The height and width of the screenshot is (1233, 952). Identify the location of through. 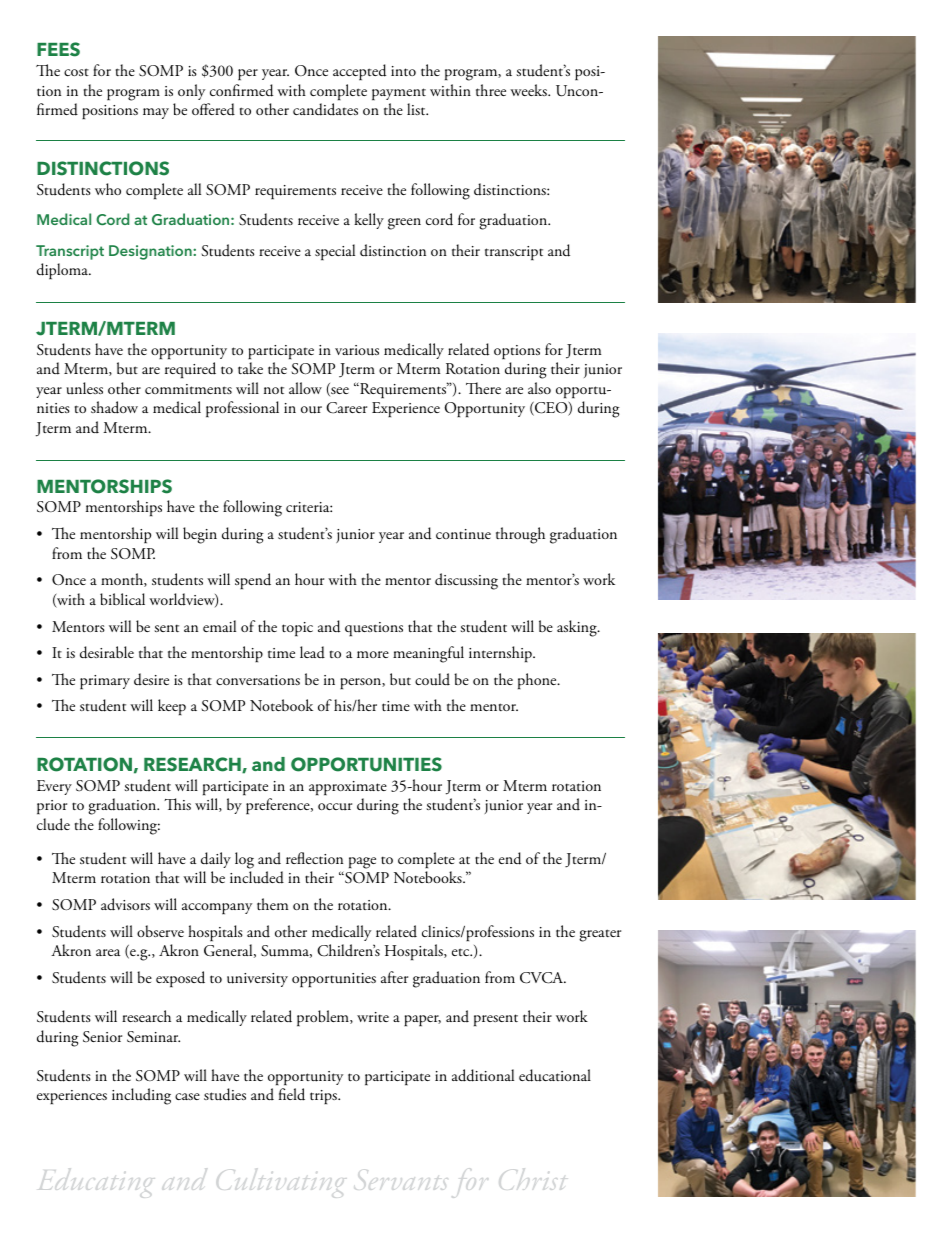
(520, 535).
